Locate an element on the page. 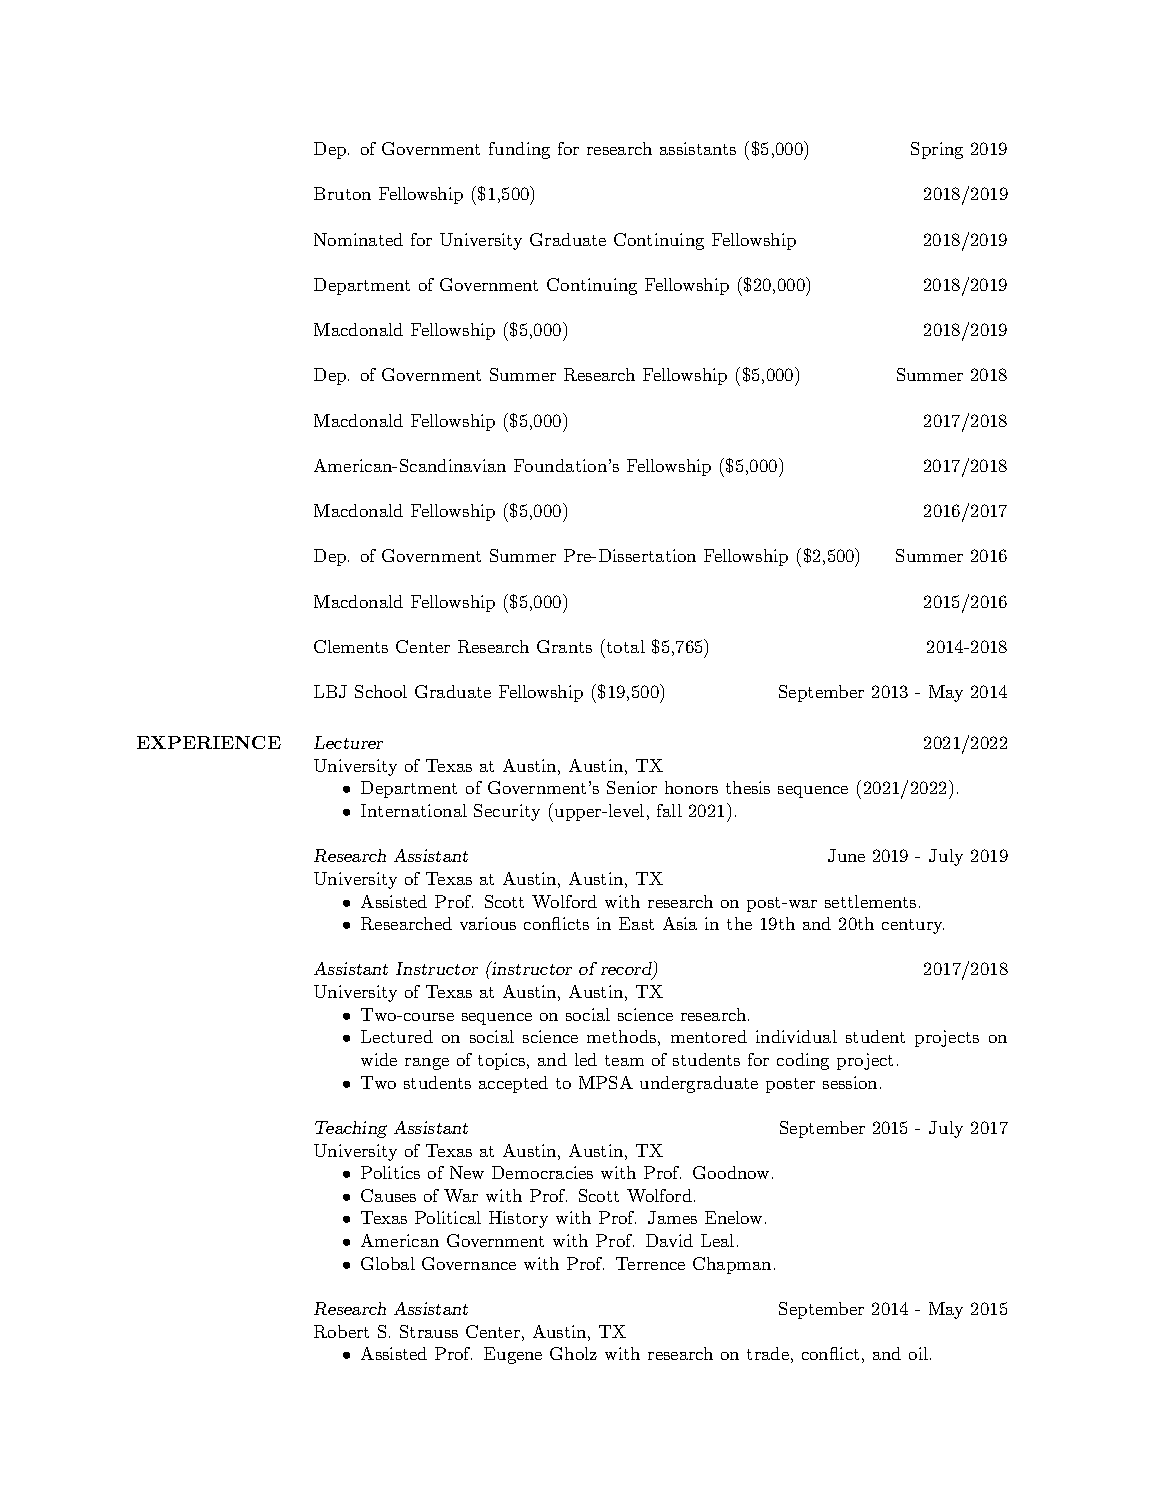 This image has height=1499, width=1158. Clements is located at coordinates (351, 646).
